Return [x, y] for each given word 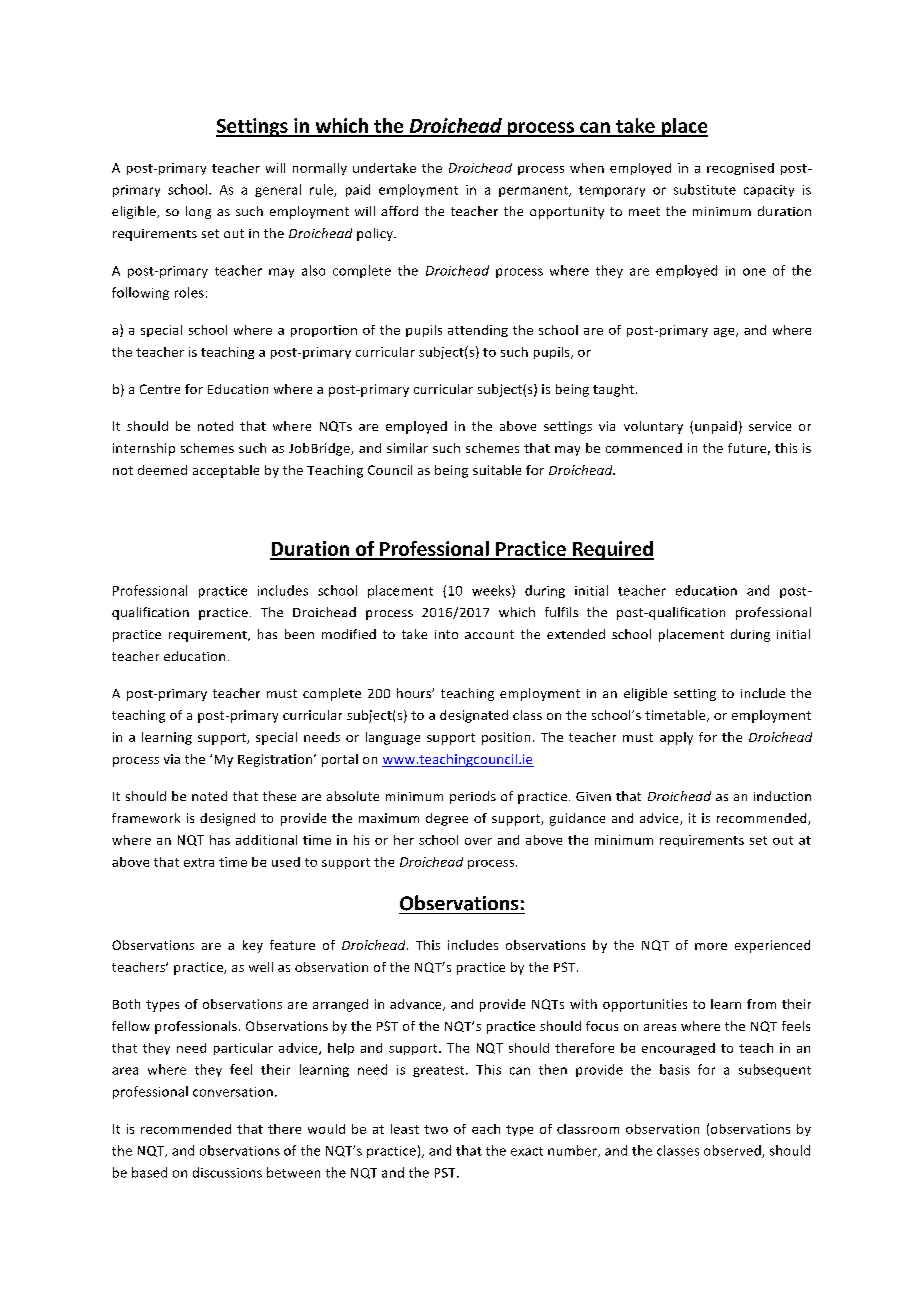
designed [227, 819]
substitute [705, 189]
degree [447, 819]
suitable [497, 470]
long [198, 212]
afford [399, 211]
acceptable [226, 471]
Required [612, 550]
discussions [227, 1172]
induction [782, 796]
